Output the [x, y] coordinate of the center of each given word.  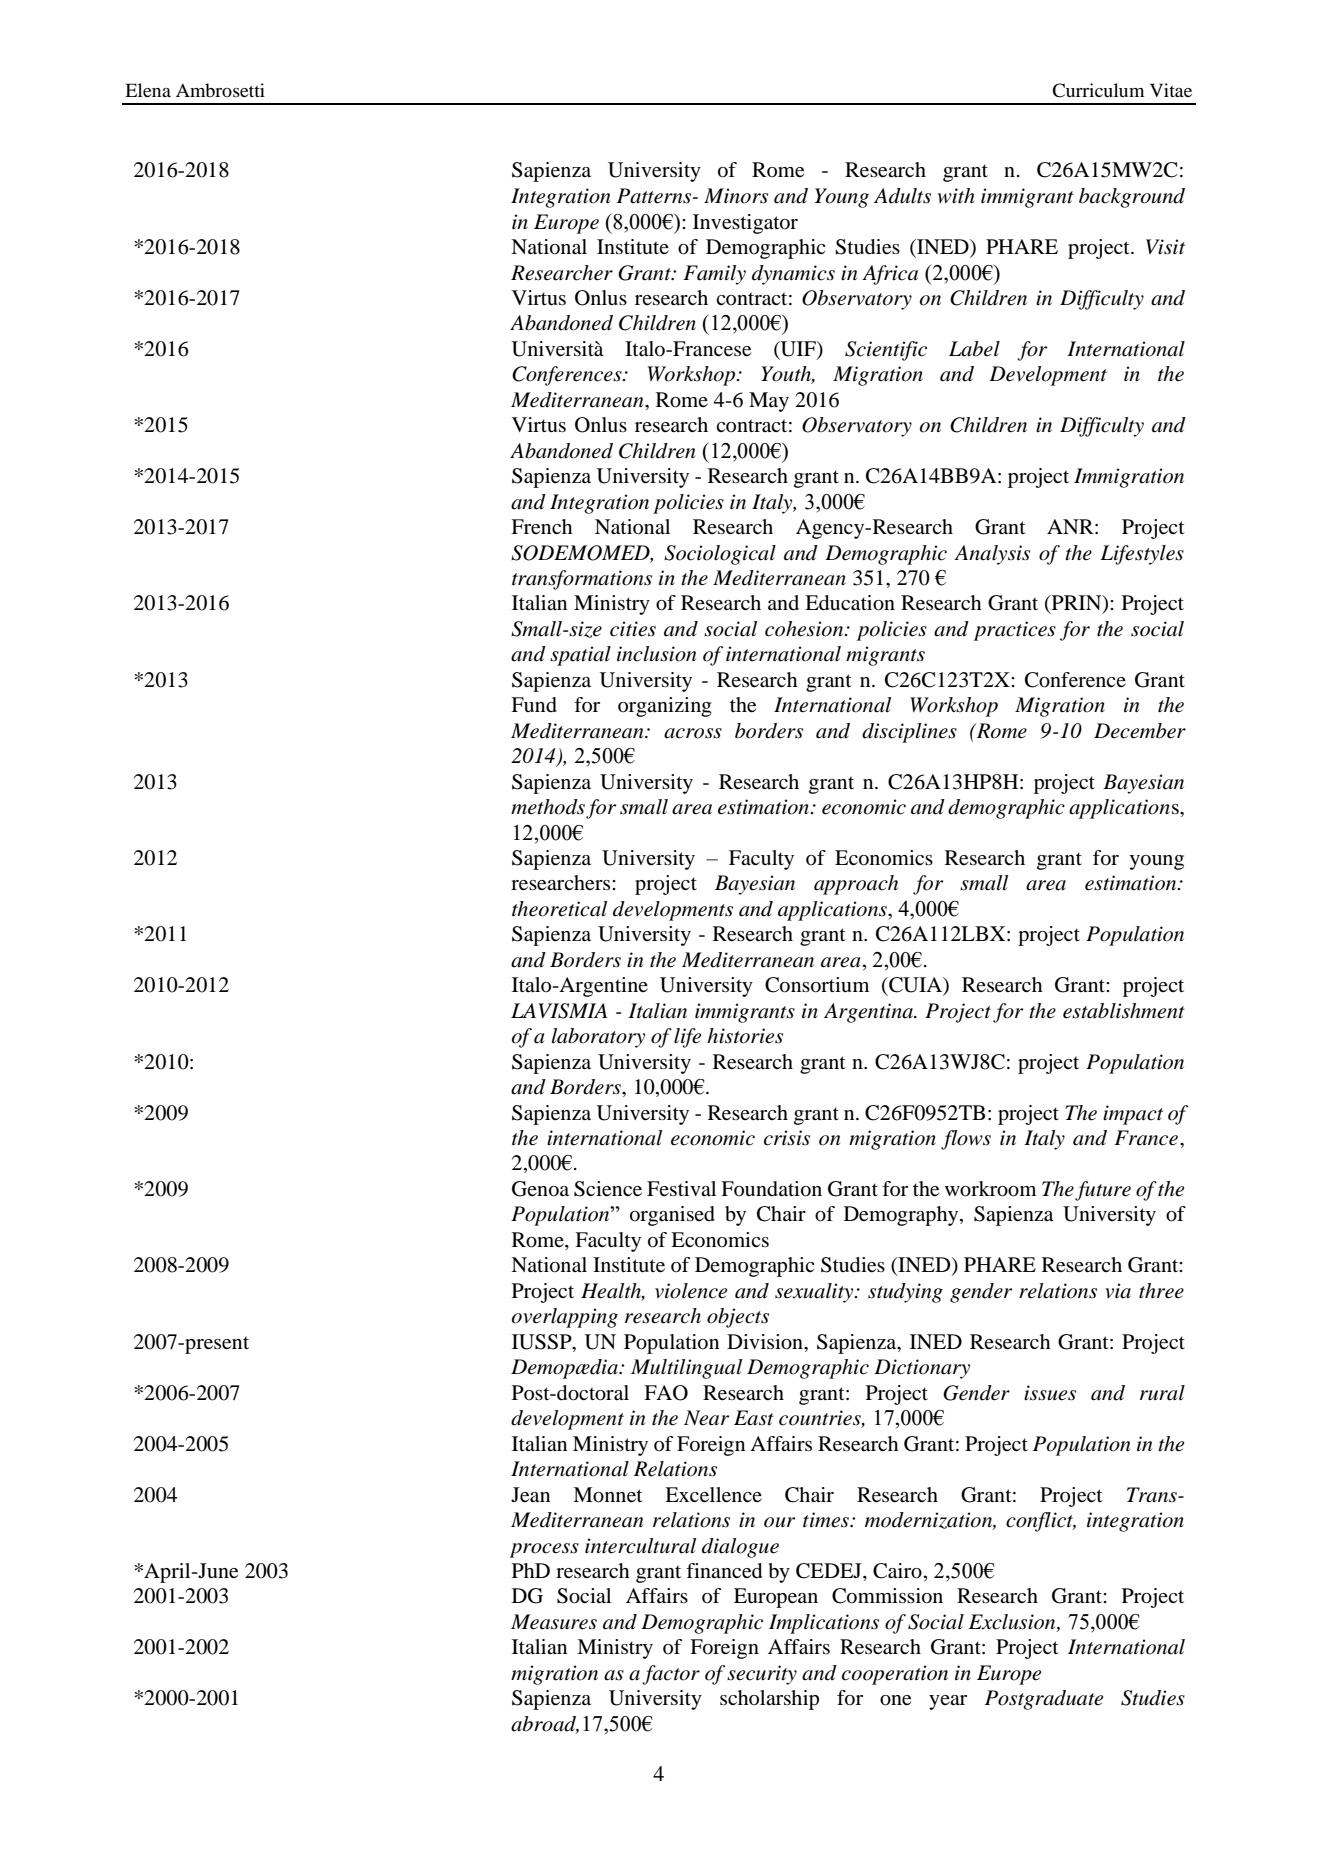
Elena [148, 90]
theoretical [559, 909]
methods [548, 807]
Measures [554, 1622]
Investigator [745, 224]
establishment [1124, 1011]
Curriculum [1098, 90]
